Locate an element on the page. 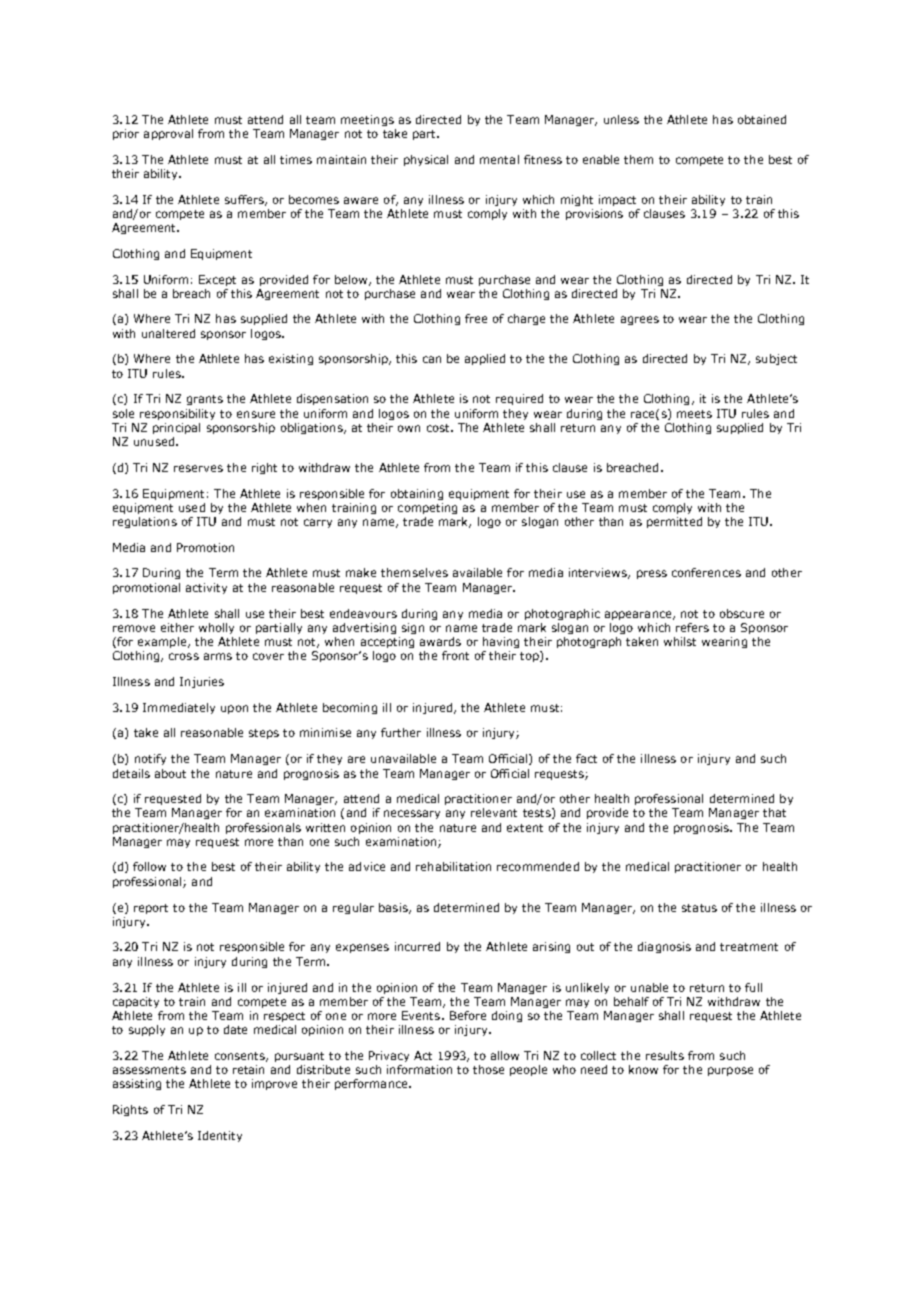 The height and width of the page is (1308, 924). purpose is located at coordinates (730, 1071).
